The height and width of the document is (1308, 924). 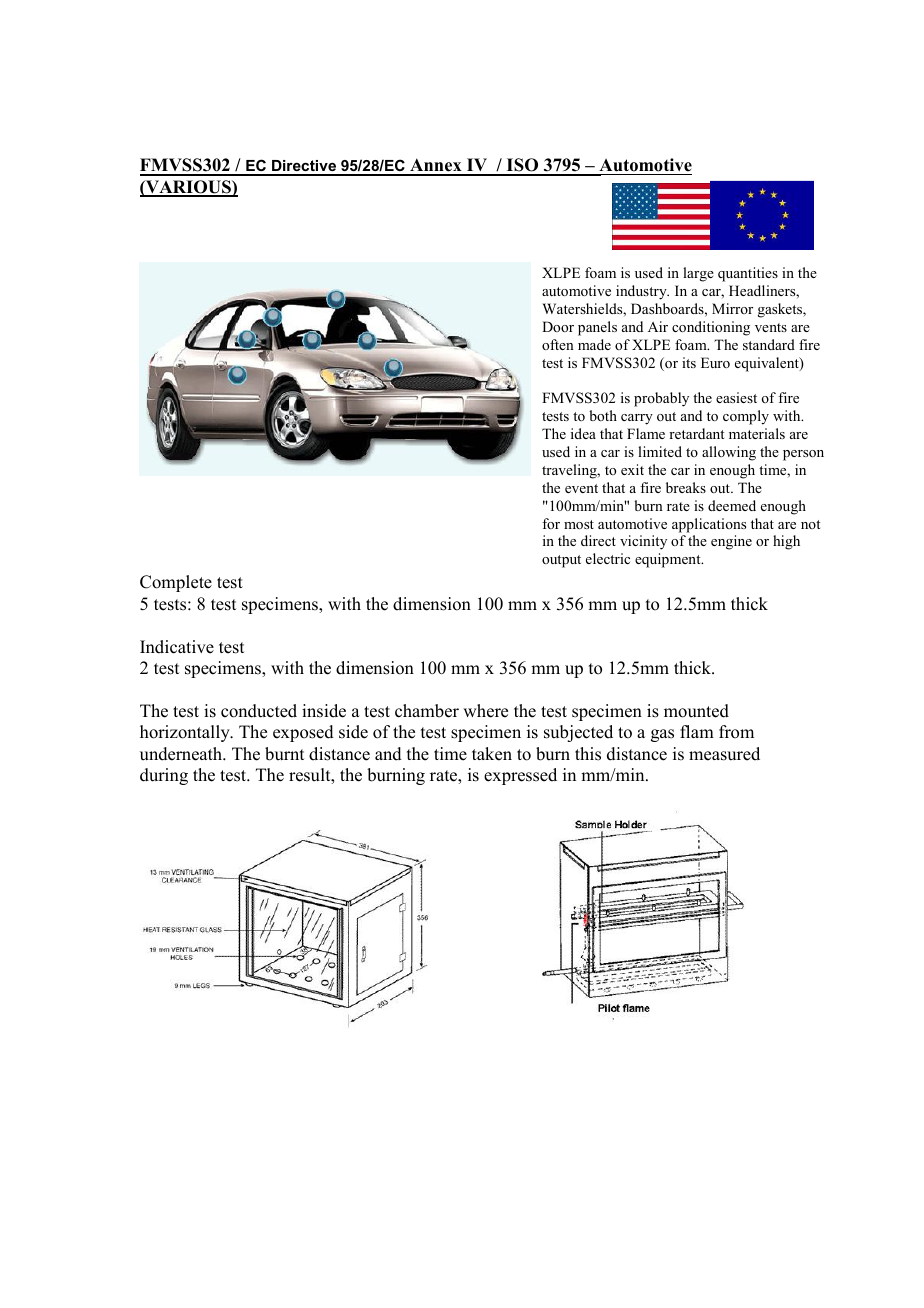 I want to click on Annex, so click(x=436, y=166).
